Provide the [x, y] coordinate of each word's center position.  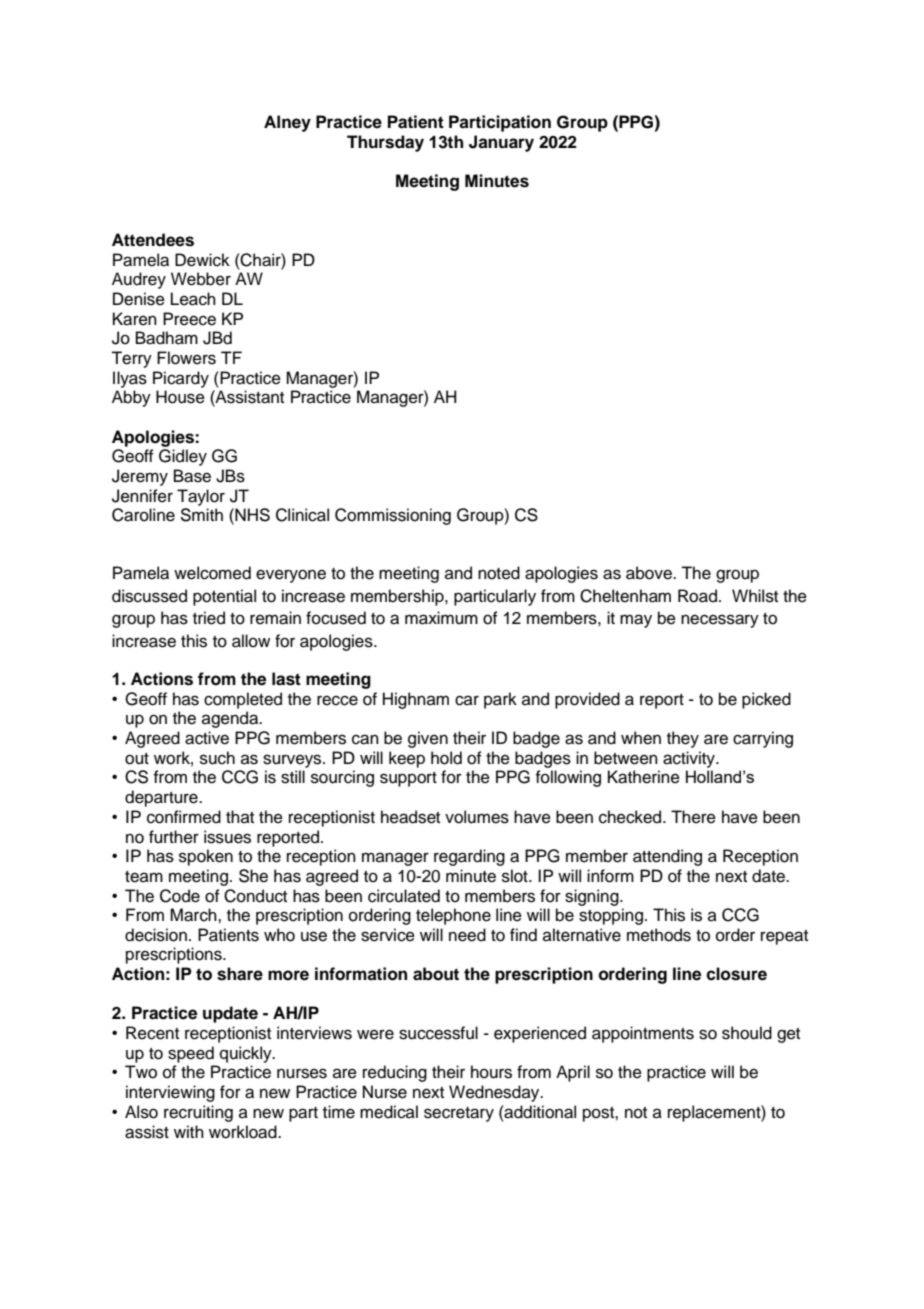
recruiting [198, 1113]
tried [209, 618]
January [501, 143]
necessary [720, 621]
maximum [441, 618]
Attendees [153, 240]
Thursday [385, 143]
